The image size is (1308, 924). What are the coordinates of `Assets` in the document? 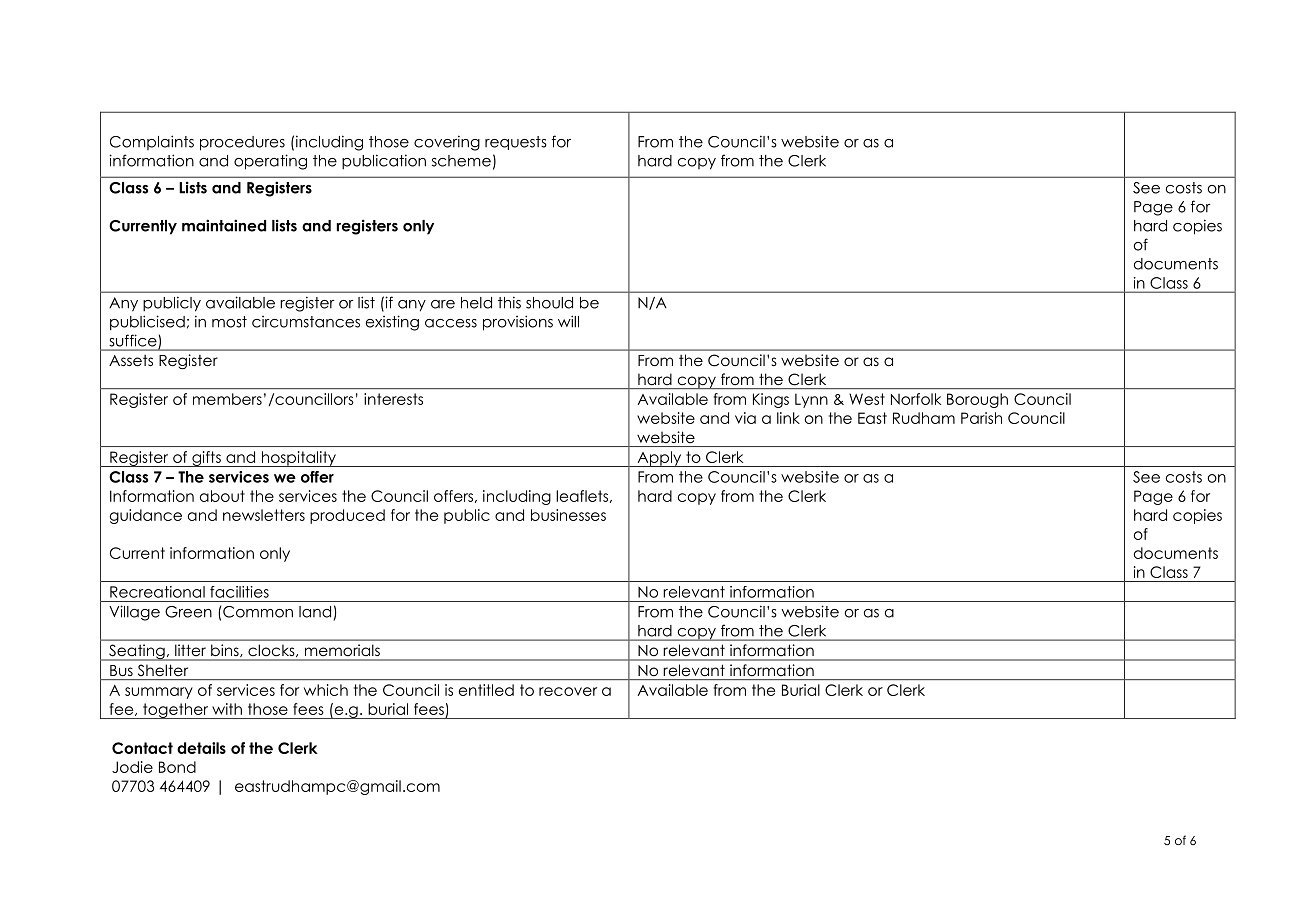 It's located at (131, 361).
